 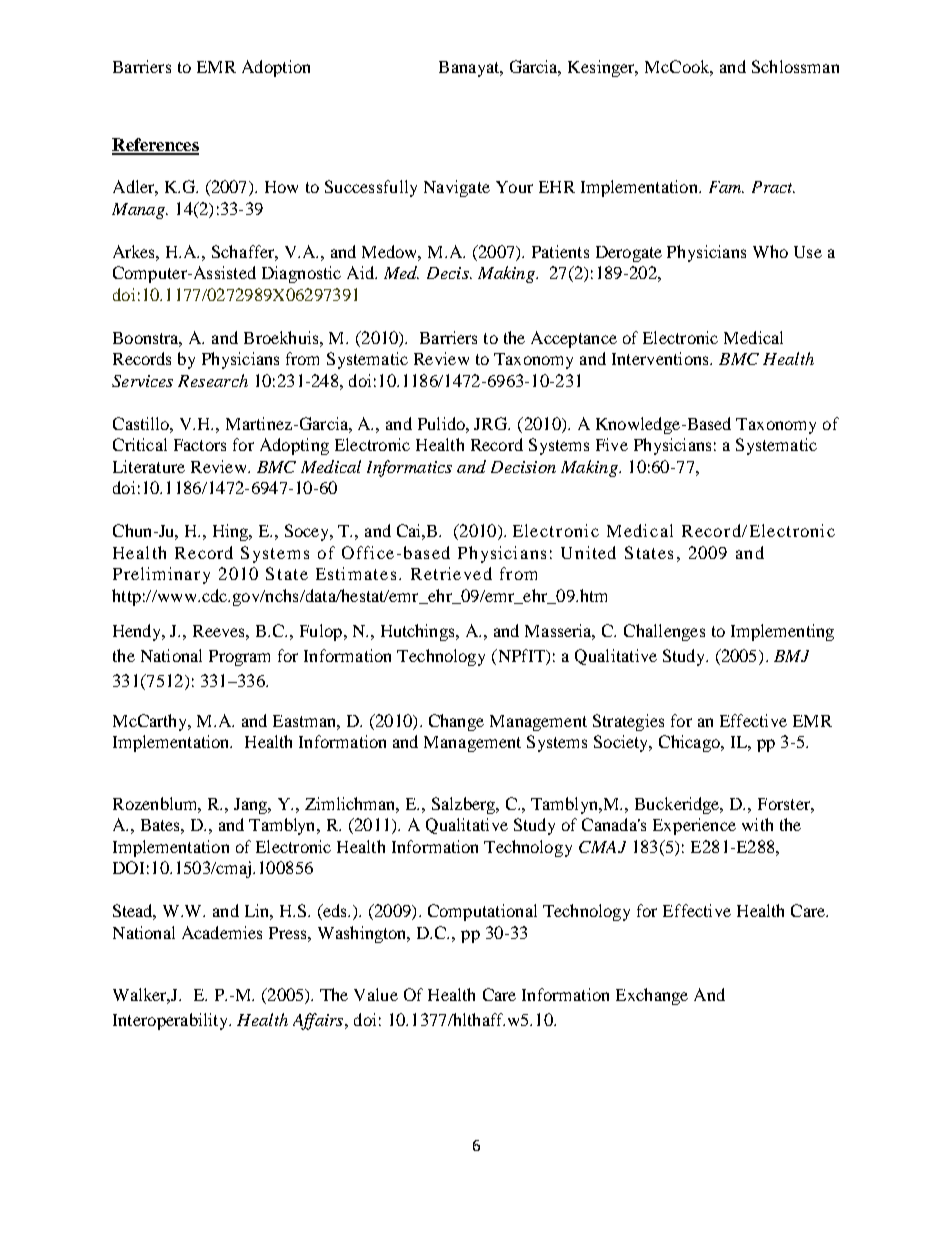 I want to click on Fam, so click(x=726, y=187).
